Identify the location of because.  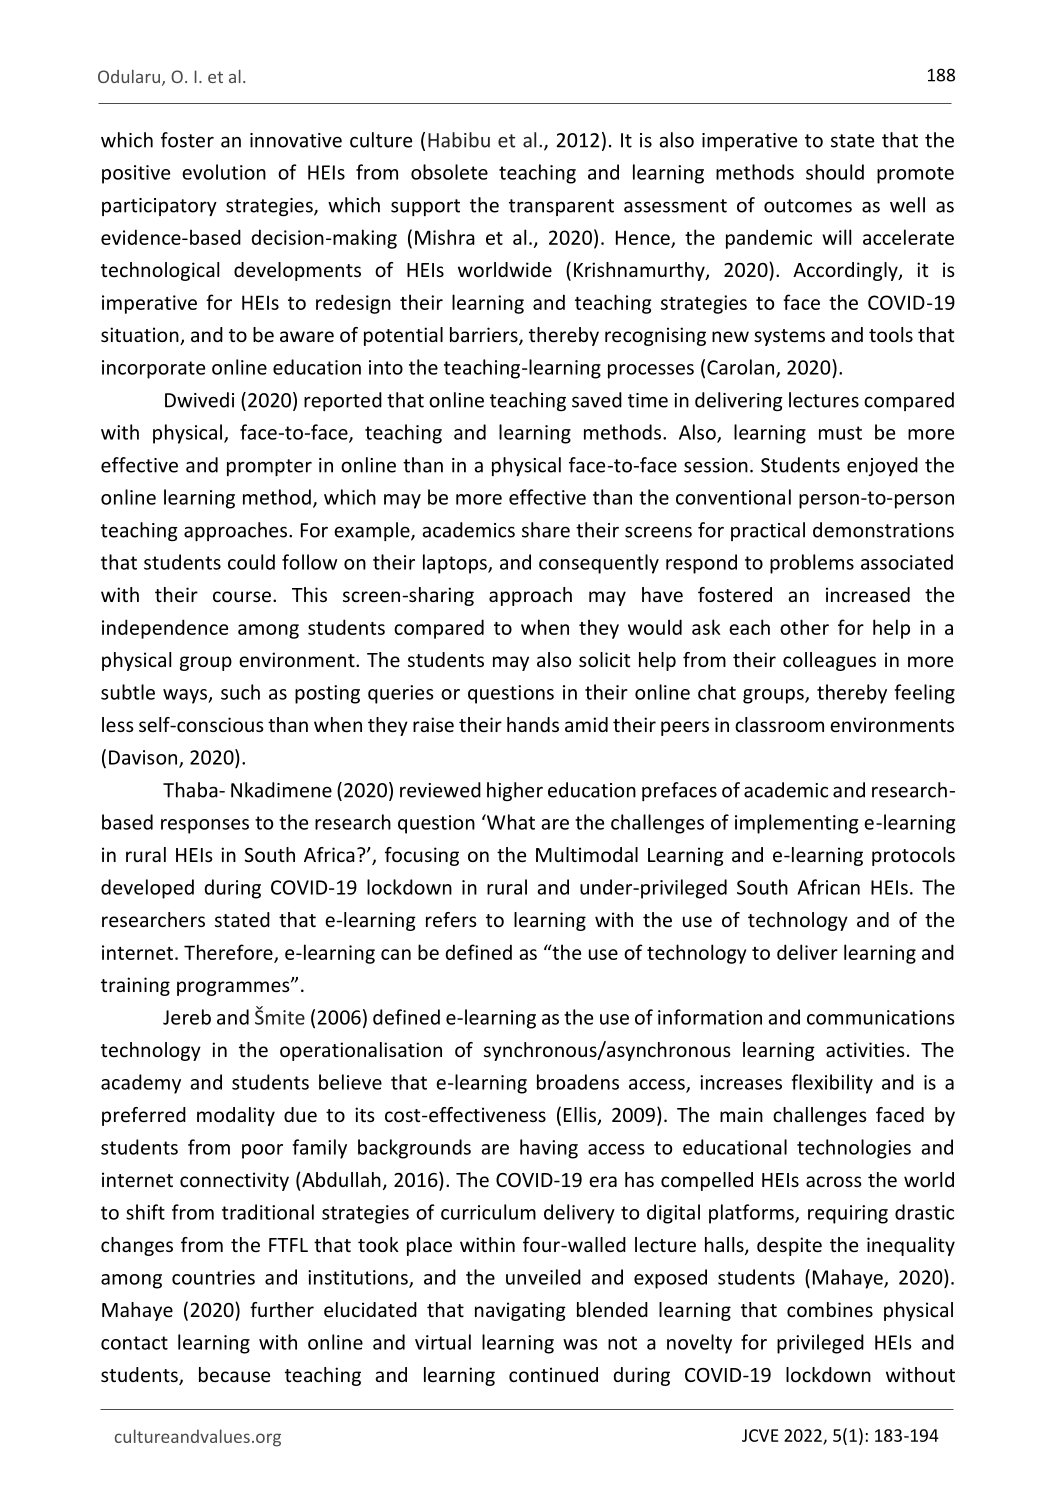
(234, 1374).
